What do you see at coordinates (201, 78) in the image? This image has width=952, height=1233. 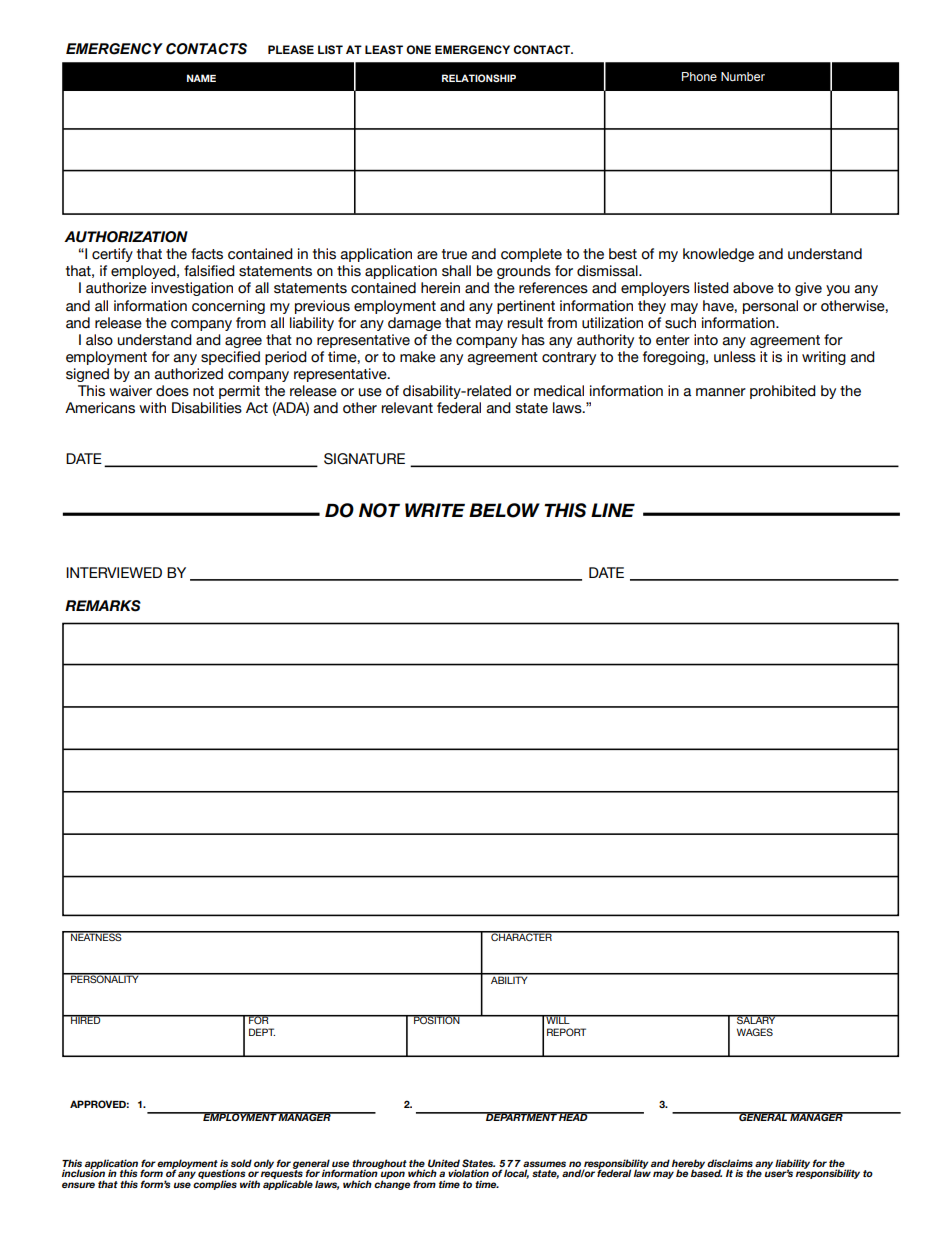 I see `NAME` at bounding box center [201, 78].
